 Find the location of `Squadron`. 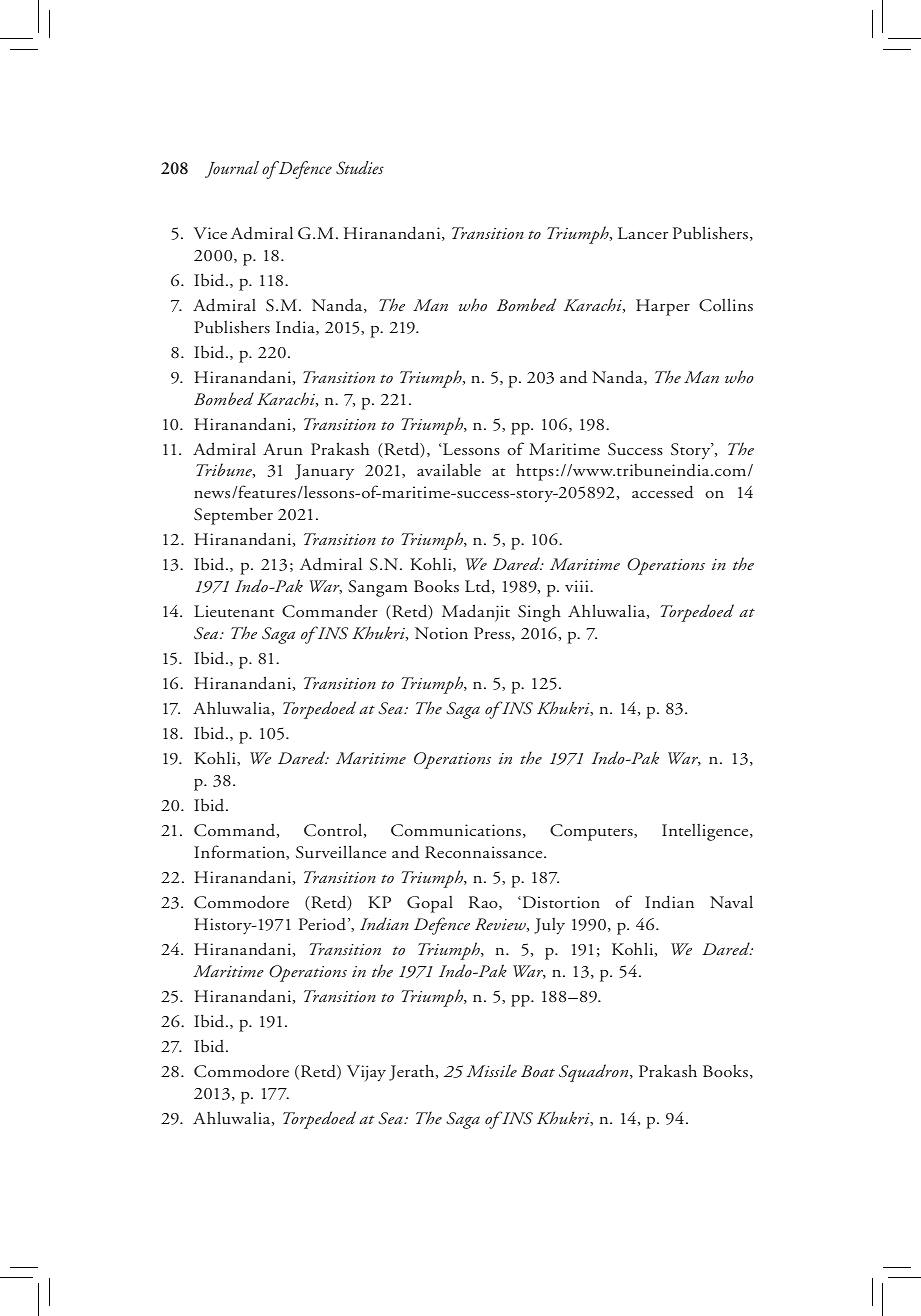

Squadron is located at coordinates (595, 1073).
